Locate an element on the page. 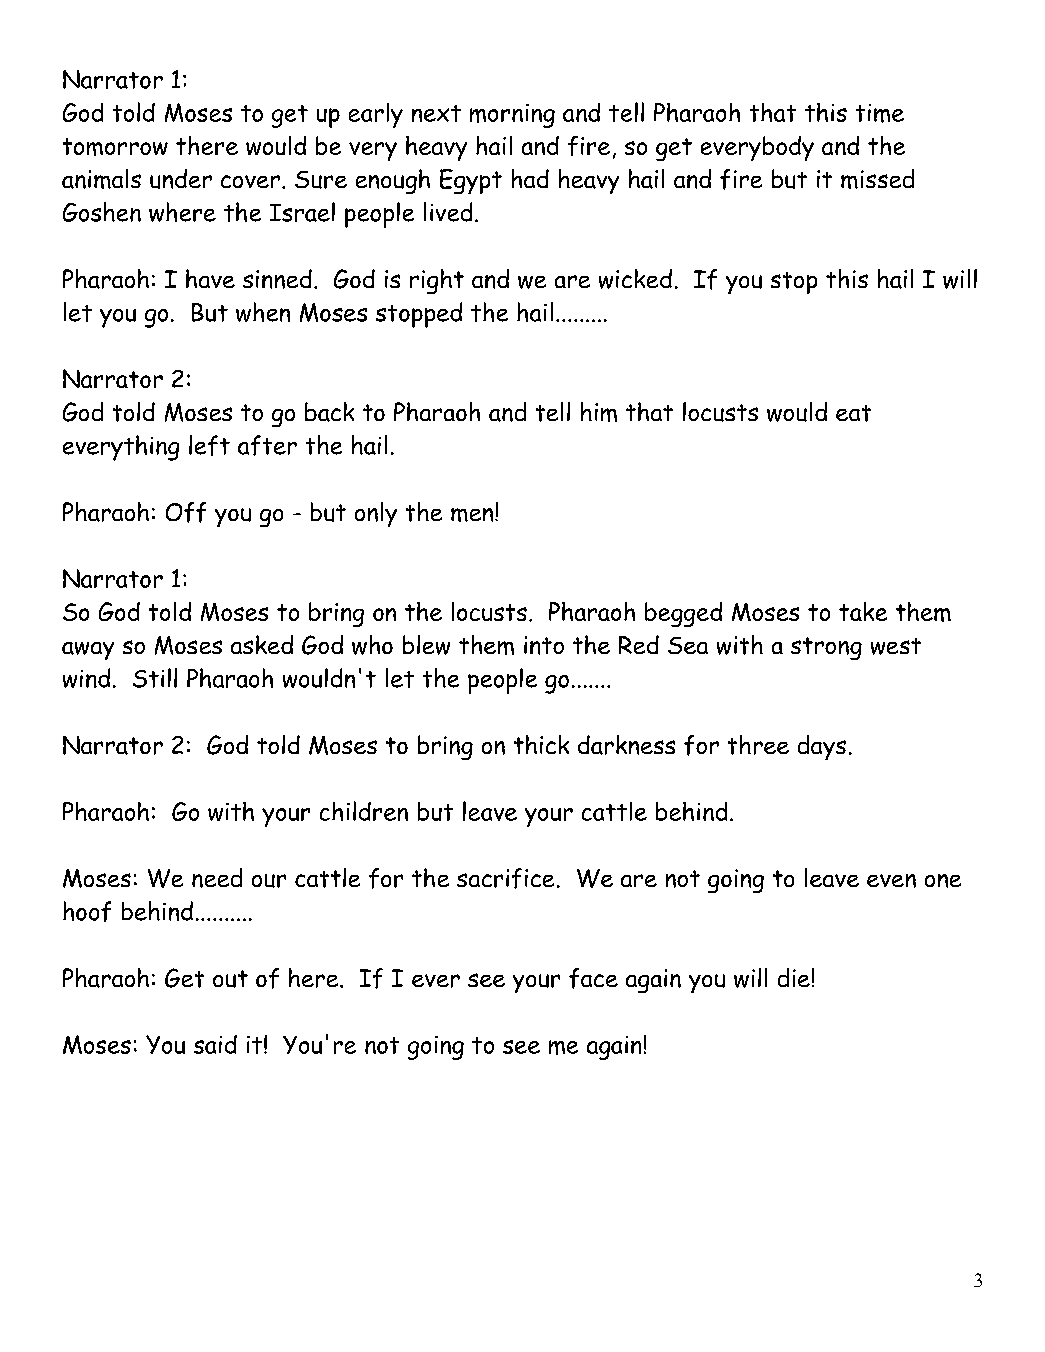  Off is located at coordinates (186, 512).
